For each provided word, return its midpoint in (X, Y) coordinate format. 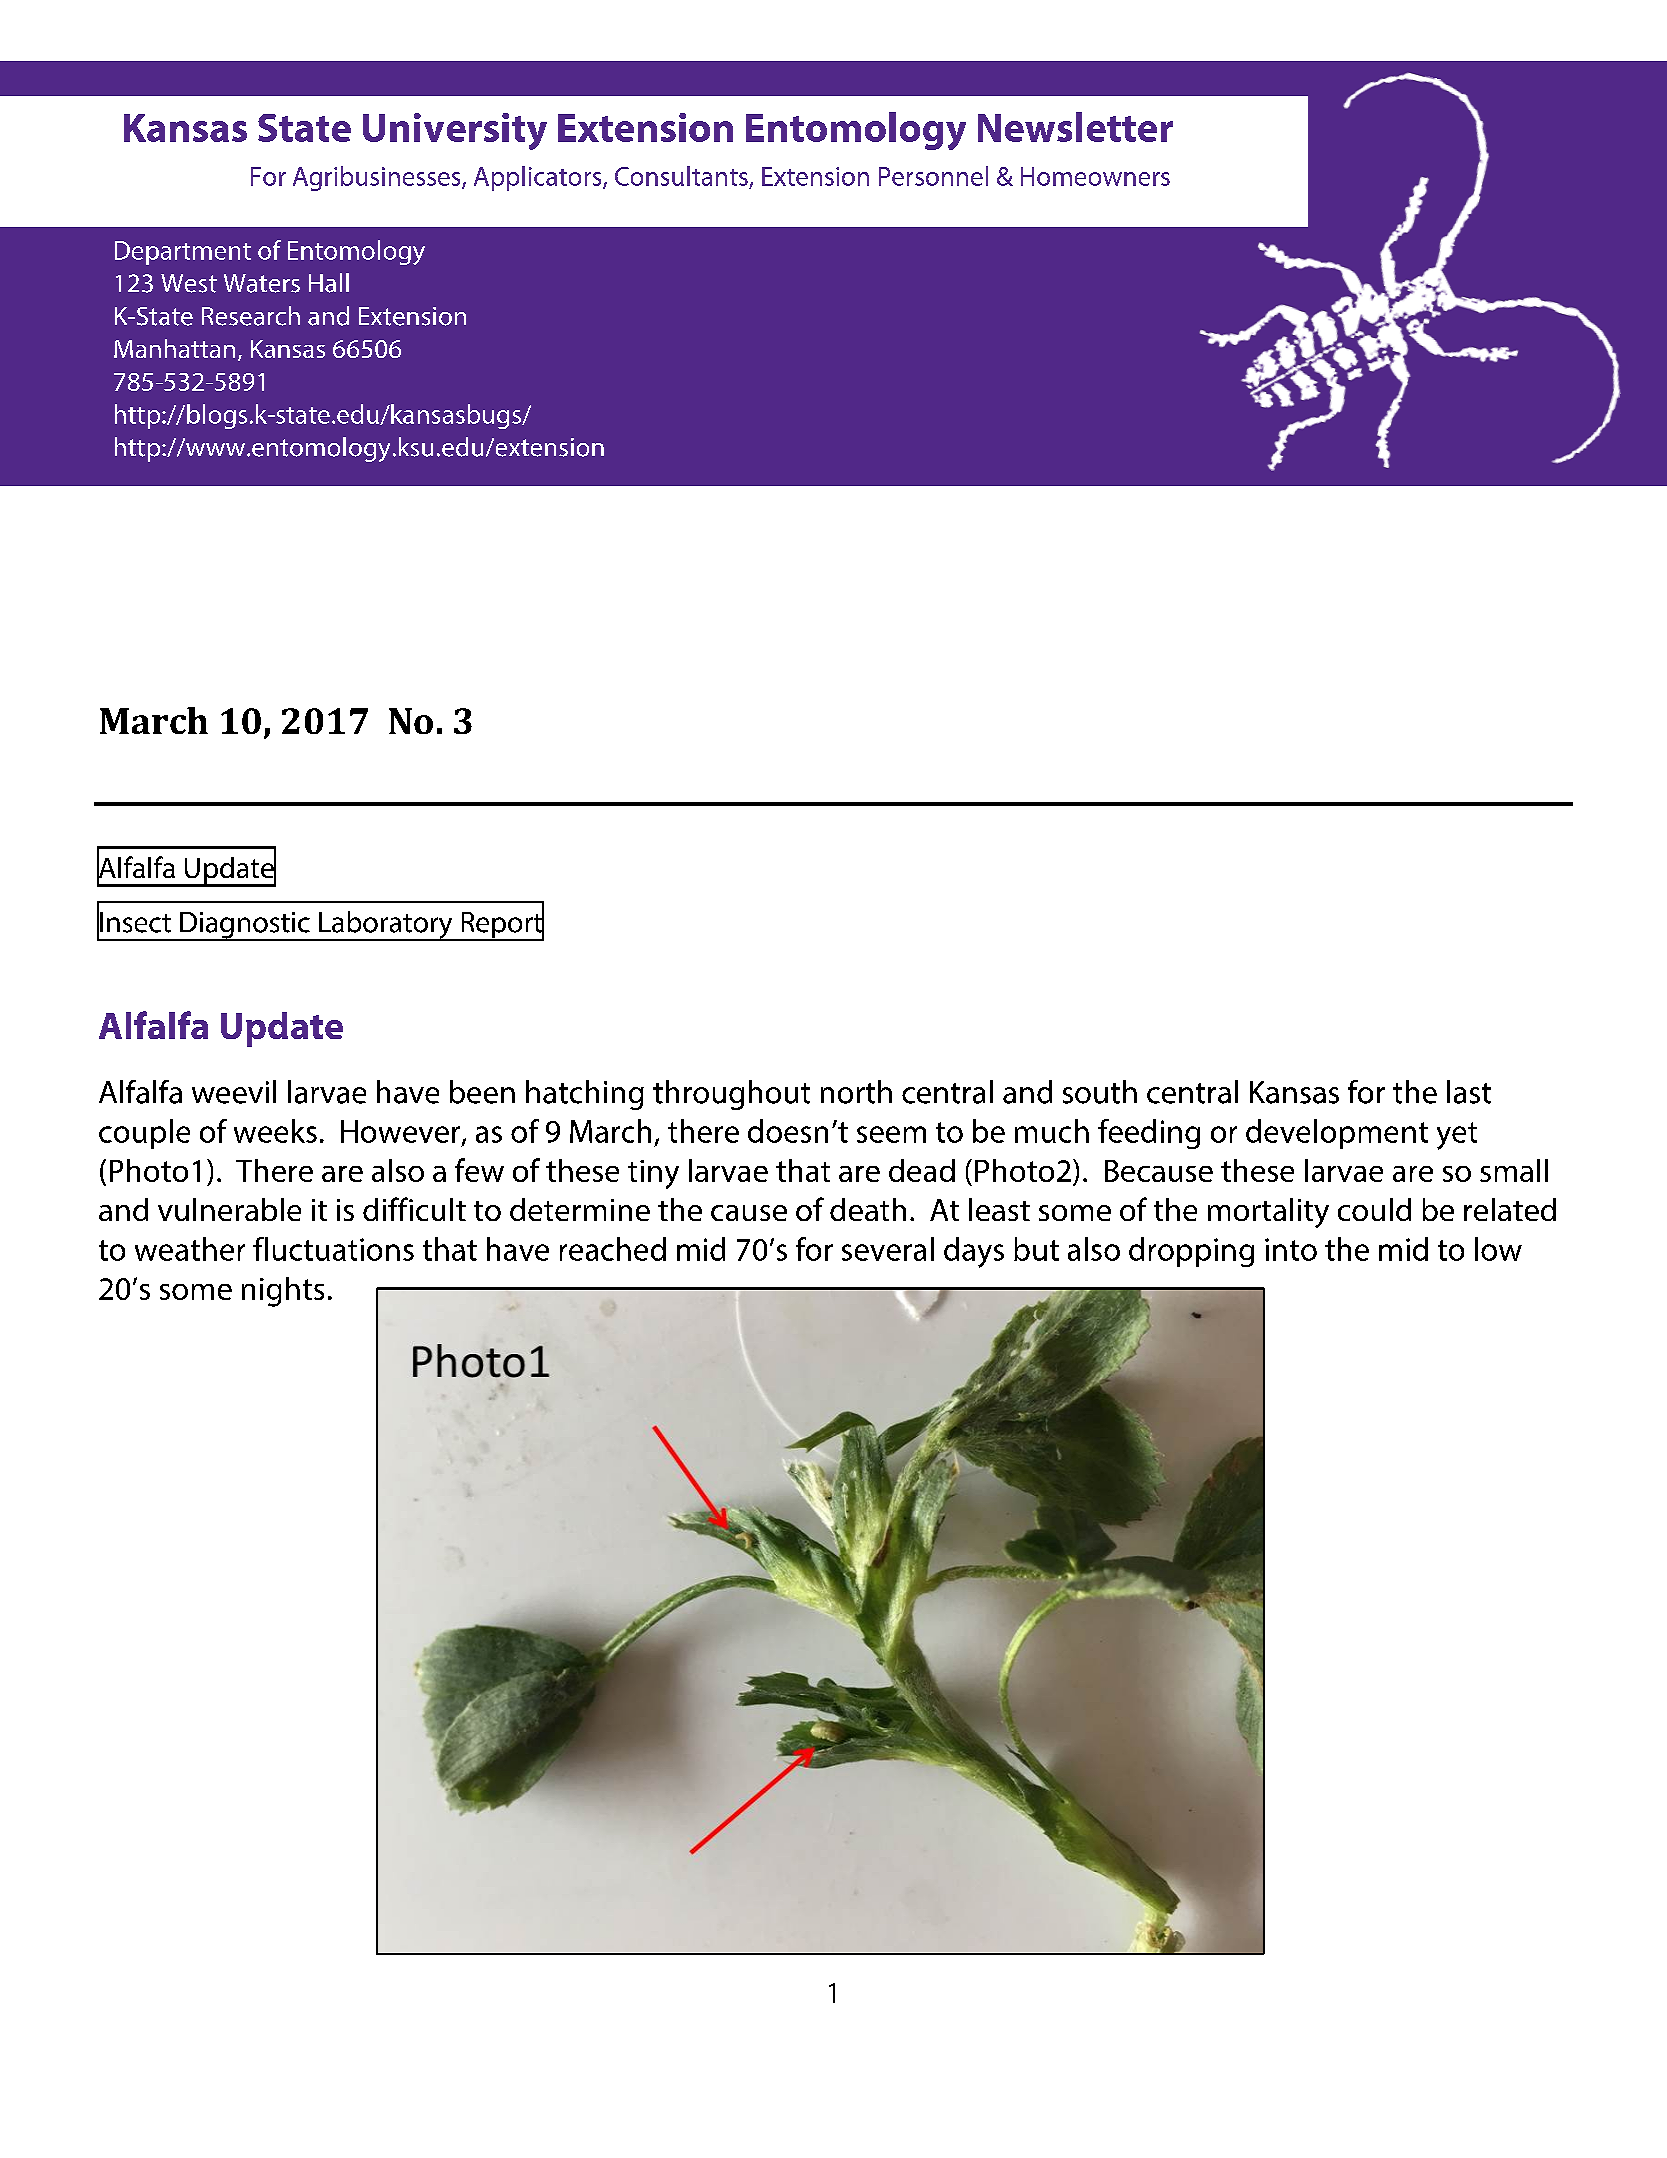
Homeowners (1095, 176)
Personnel (933, 176)
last (1469, 1092)
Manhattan (174, 348)
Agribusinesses (378, 178)
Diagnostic (245, 926)
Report (501, 925)
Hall (329, 283)
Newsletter (1075, 127)
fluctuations (333, 1249)
